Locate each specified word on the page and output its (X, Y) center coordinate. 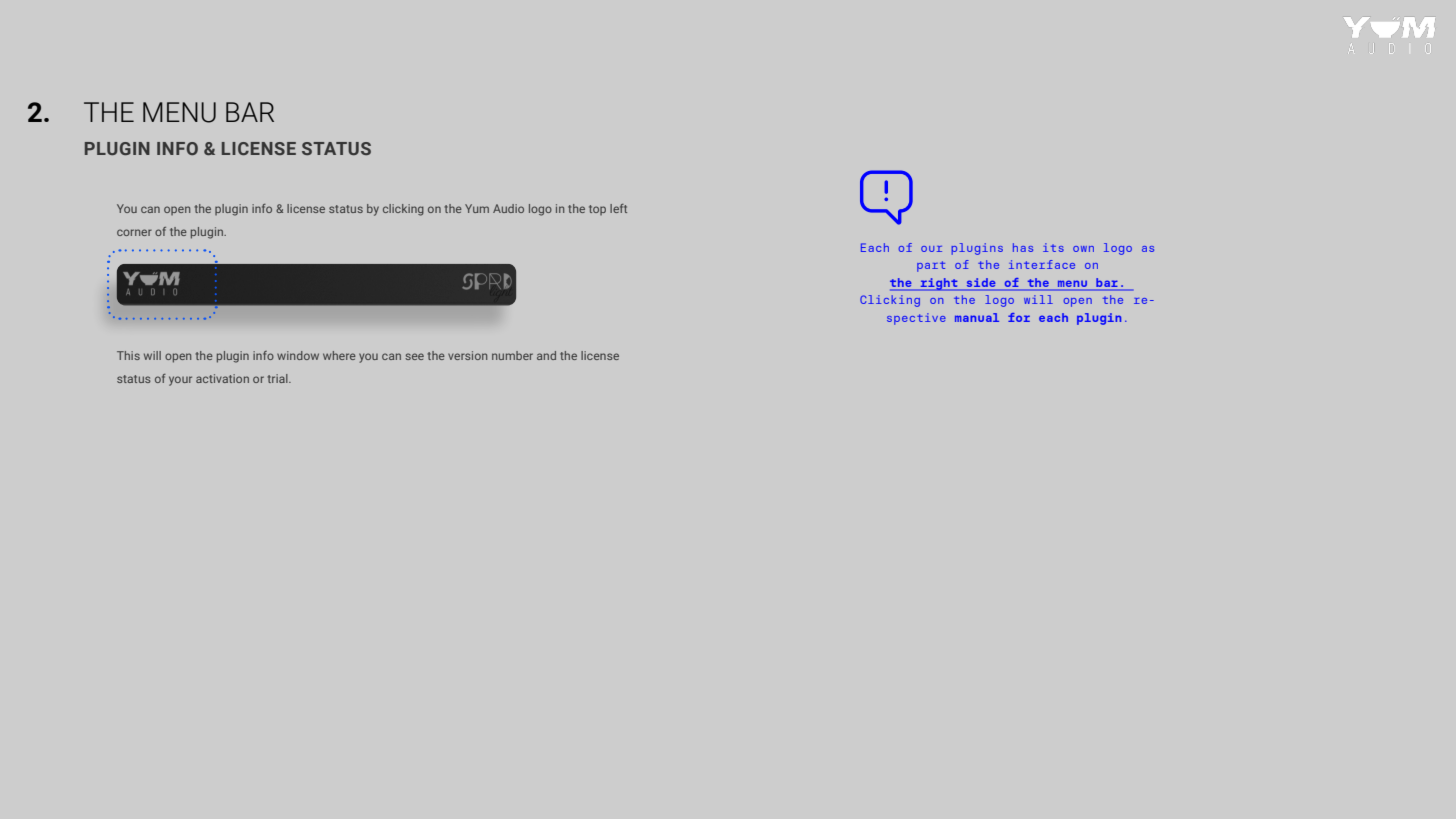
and (546, 355)
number (512, 355)
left (618, 208)
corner (134, 232)
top (597, 210)
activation (222, 378)
